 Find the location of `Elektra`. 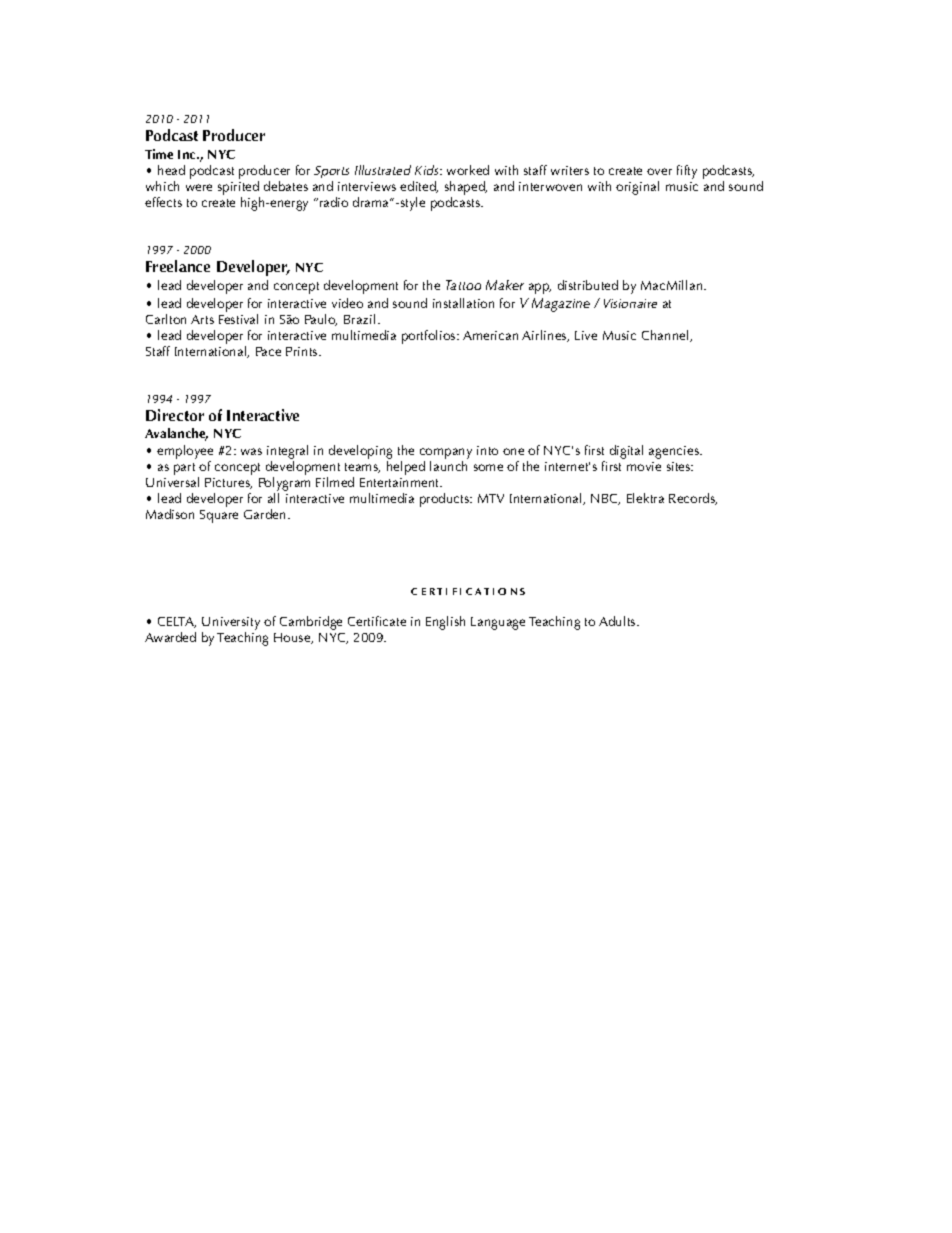

Elektra is located at coordinates (645, 498).
